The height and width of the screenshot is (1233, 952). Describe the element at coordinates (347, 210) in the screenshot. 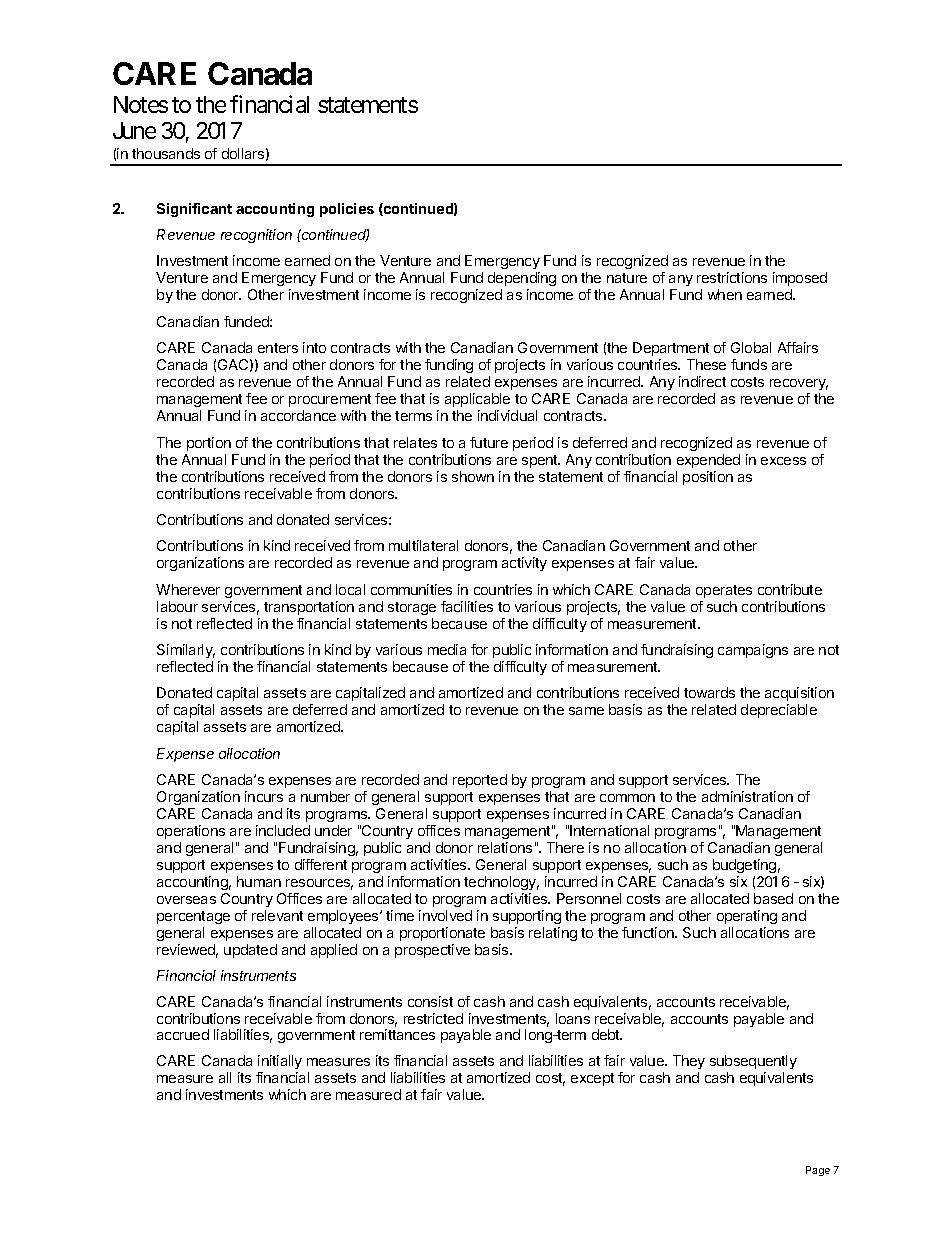

I see `policies` at that location.
